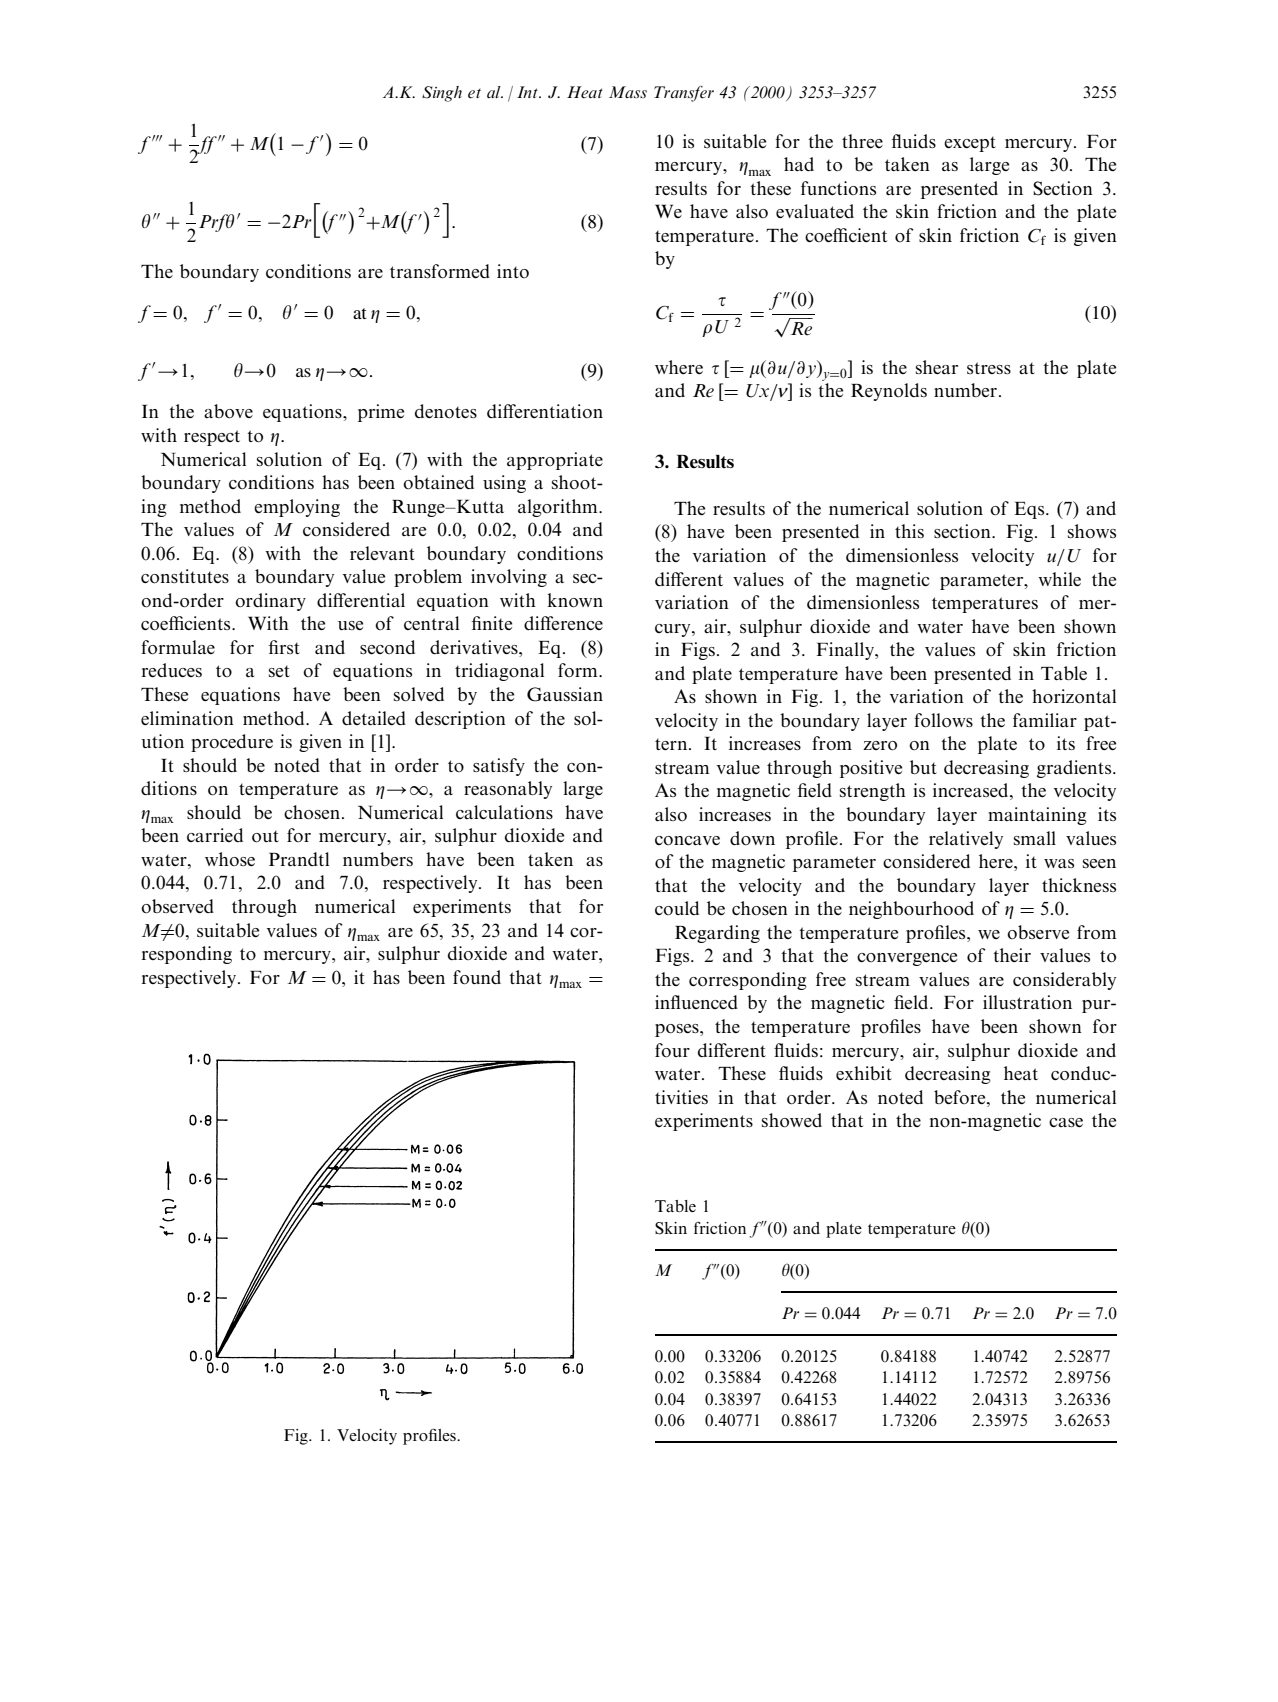 The image size is (1278, 1702). I want to click on reasonably, so click(508, 790).
